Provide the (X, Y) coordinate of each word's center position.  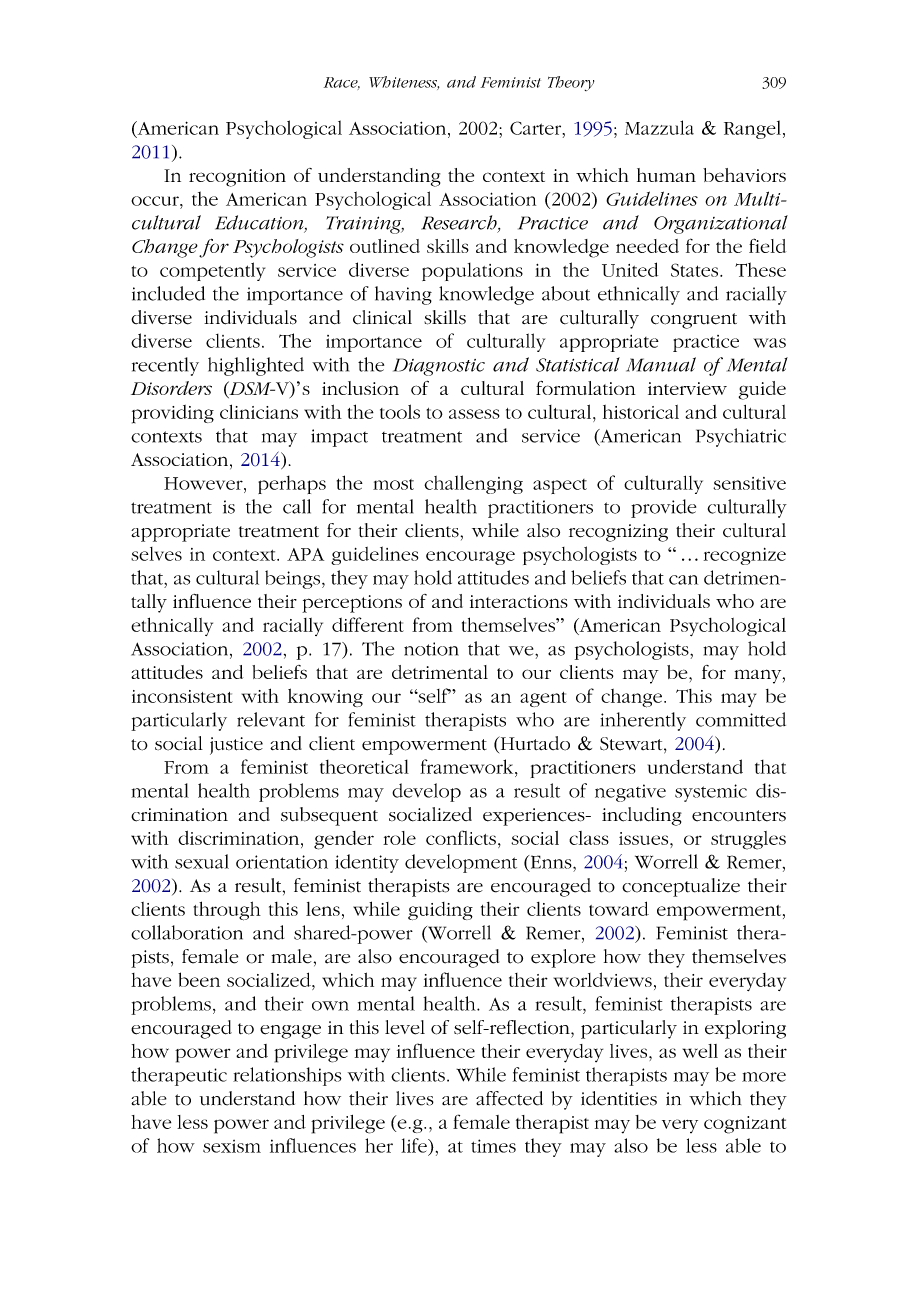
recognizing (618, 533)
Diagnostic (439, 367)
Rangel (752, 129)
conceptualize (681, 887)
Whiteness (404, 83)
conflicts (461, 837)
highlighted (256, 366)
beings (294, 579)
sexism (232, 1146)
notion (431, 649)
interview (687, 388)
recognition (237, 178)
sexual (202, 861)
